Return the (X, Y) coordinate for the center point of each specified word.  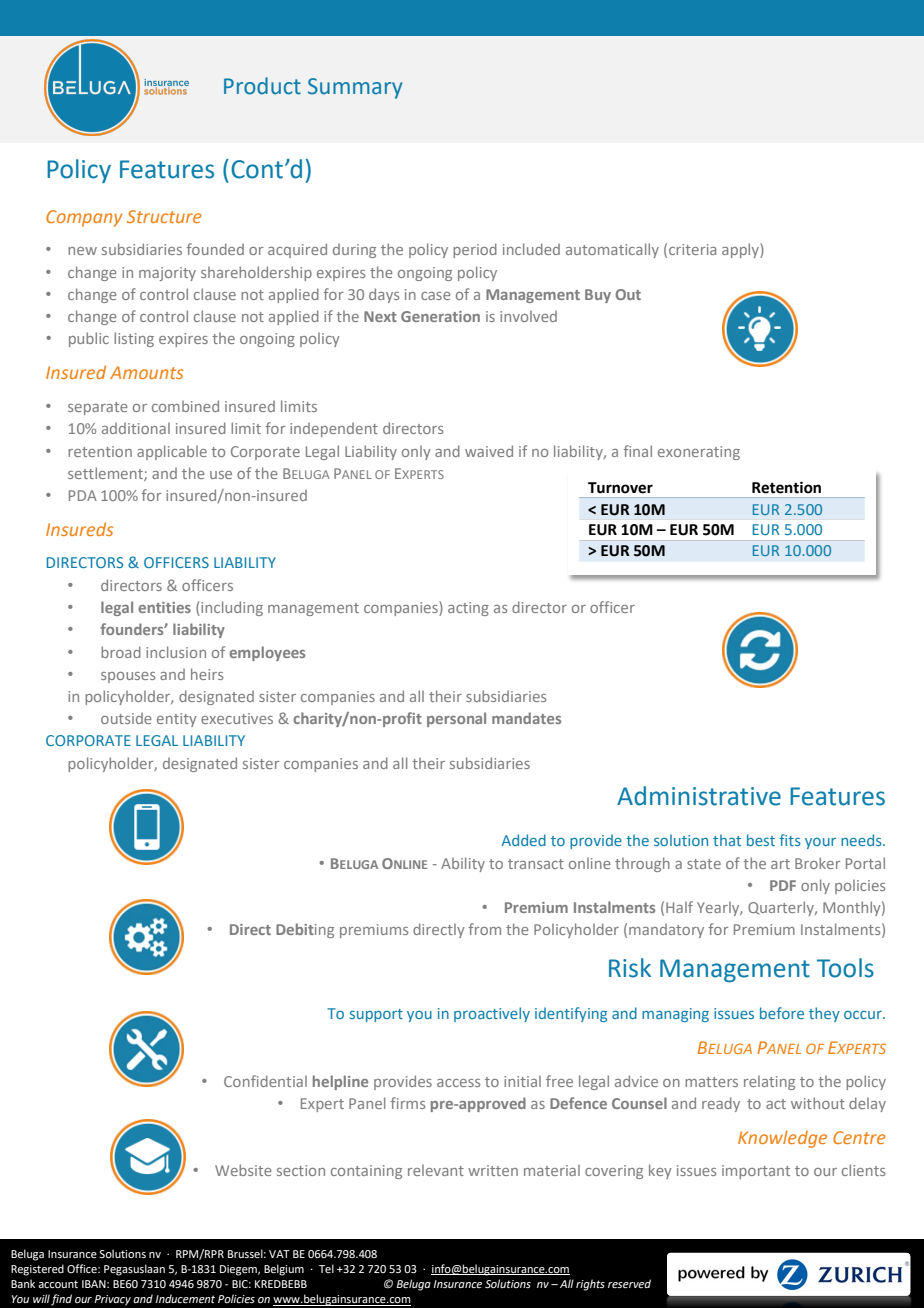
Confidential (265, 1081)
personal (456, 719)
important (756, 1172)
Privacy (112, 1300)
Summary (355, 88)
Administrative (699, 796)
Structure (164, 216)
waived (489, 451)
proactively (492, 1014)
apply (741, 250)
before (782, 1013)
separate (98, 408)
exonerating (699, 453)
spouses (128, 677)
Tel (326, 1268)
